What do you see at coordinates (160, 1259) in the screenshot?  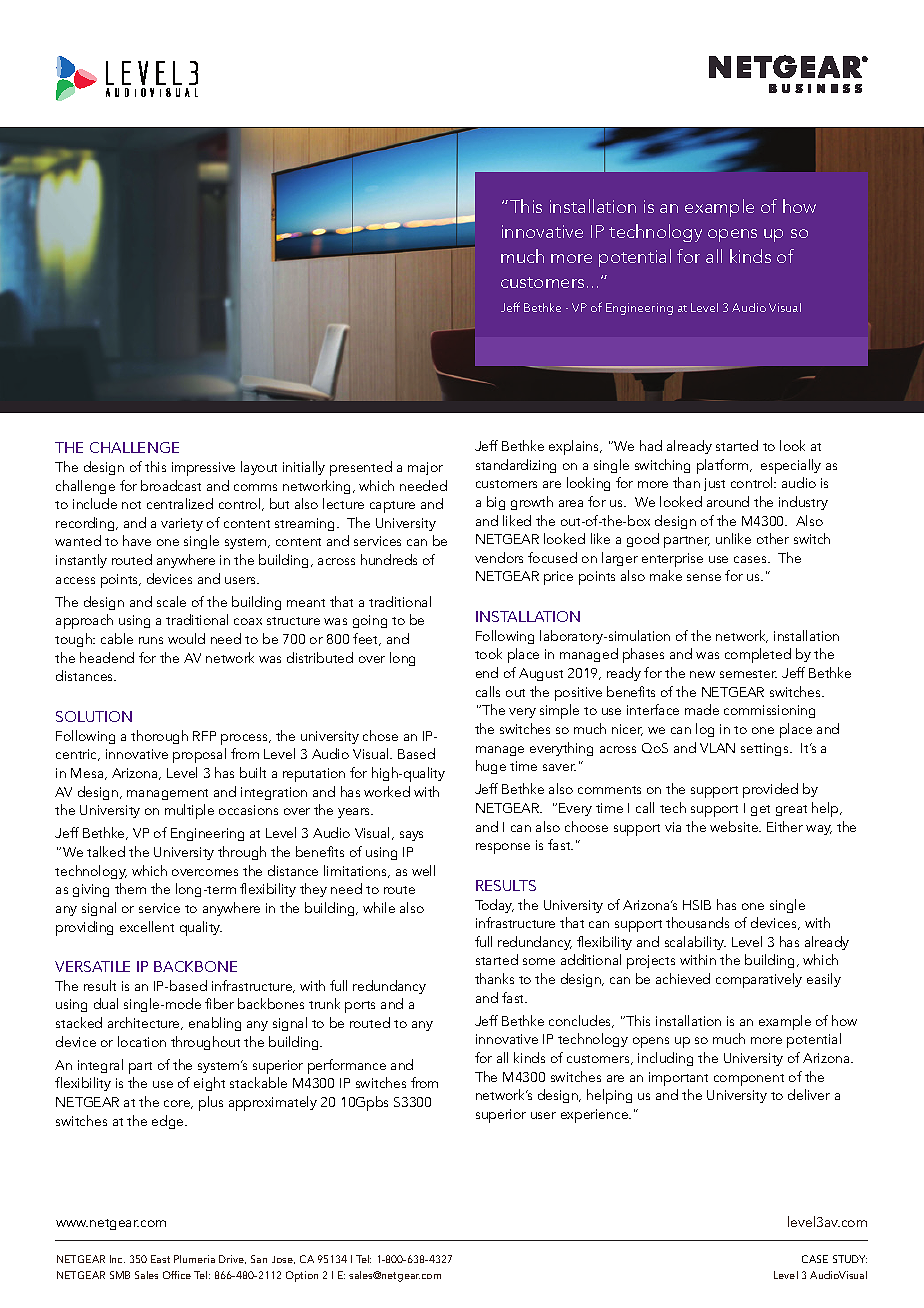 I see `East` at bounding box center [160, 1259].
